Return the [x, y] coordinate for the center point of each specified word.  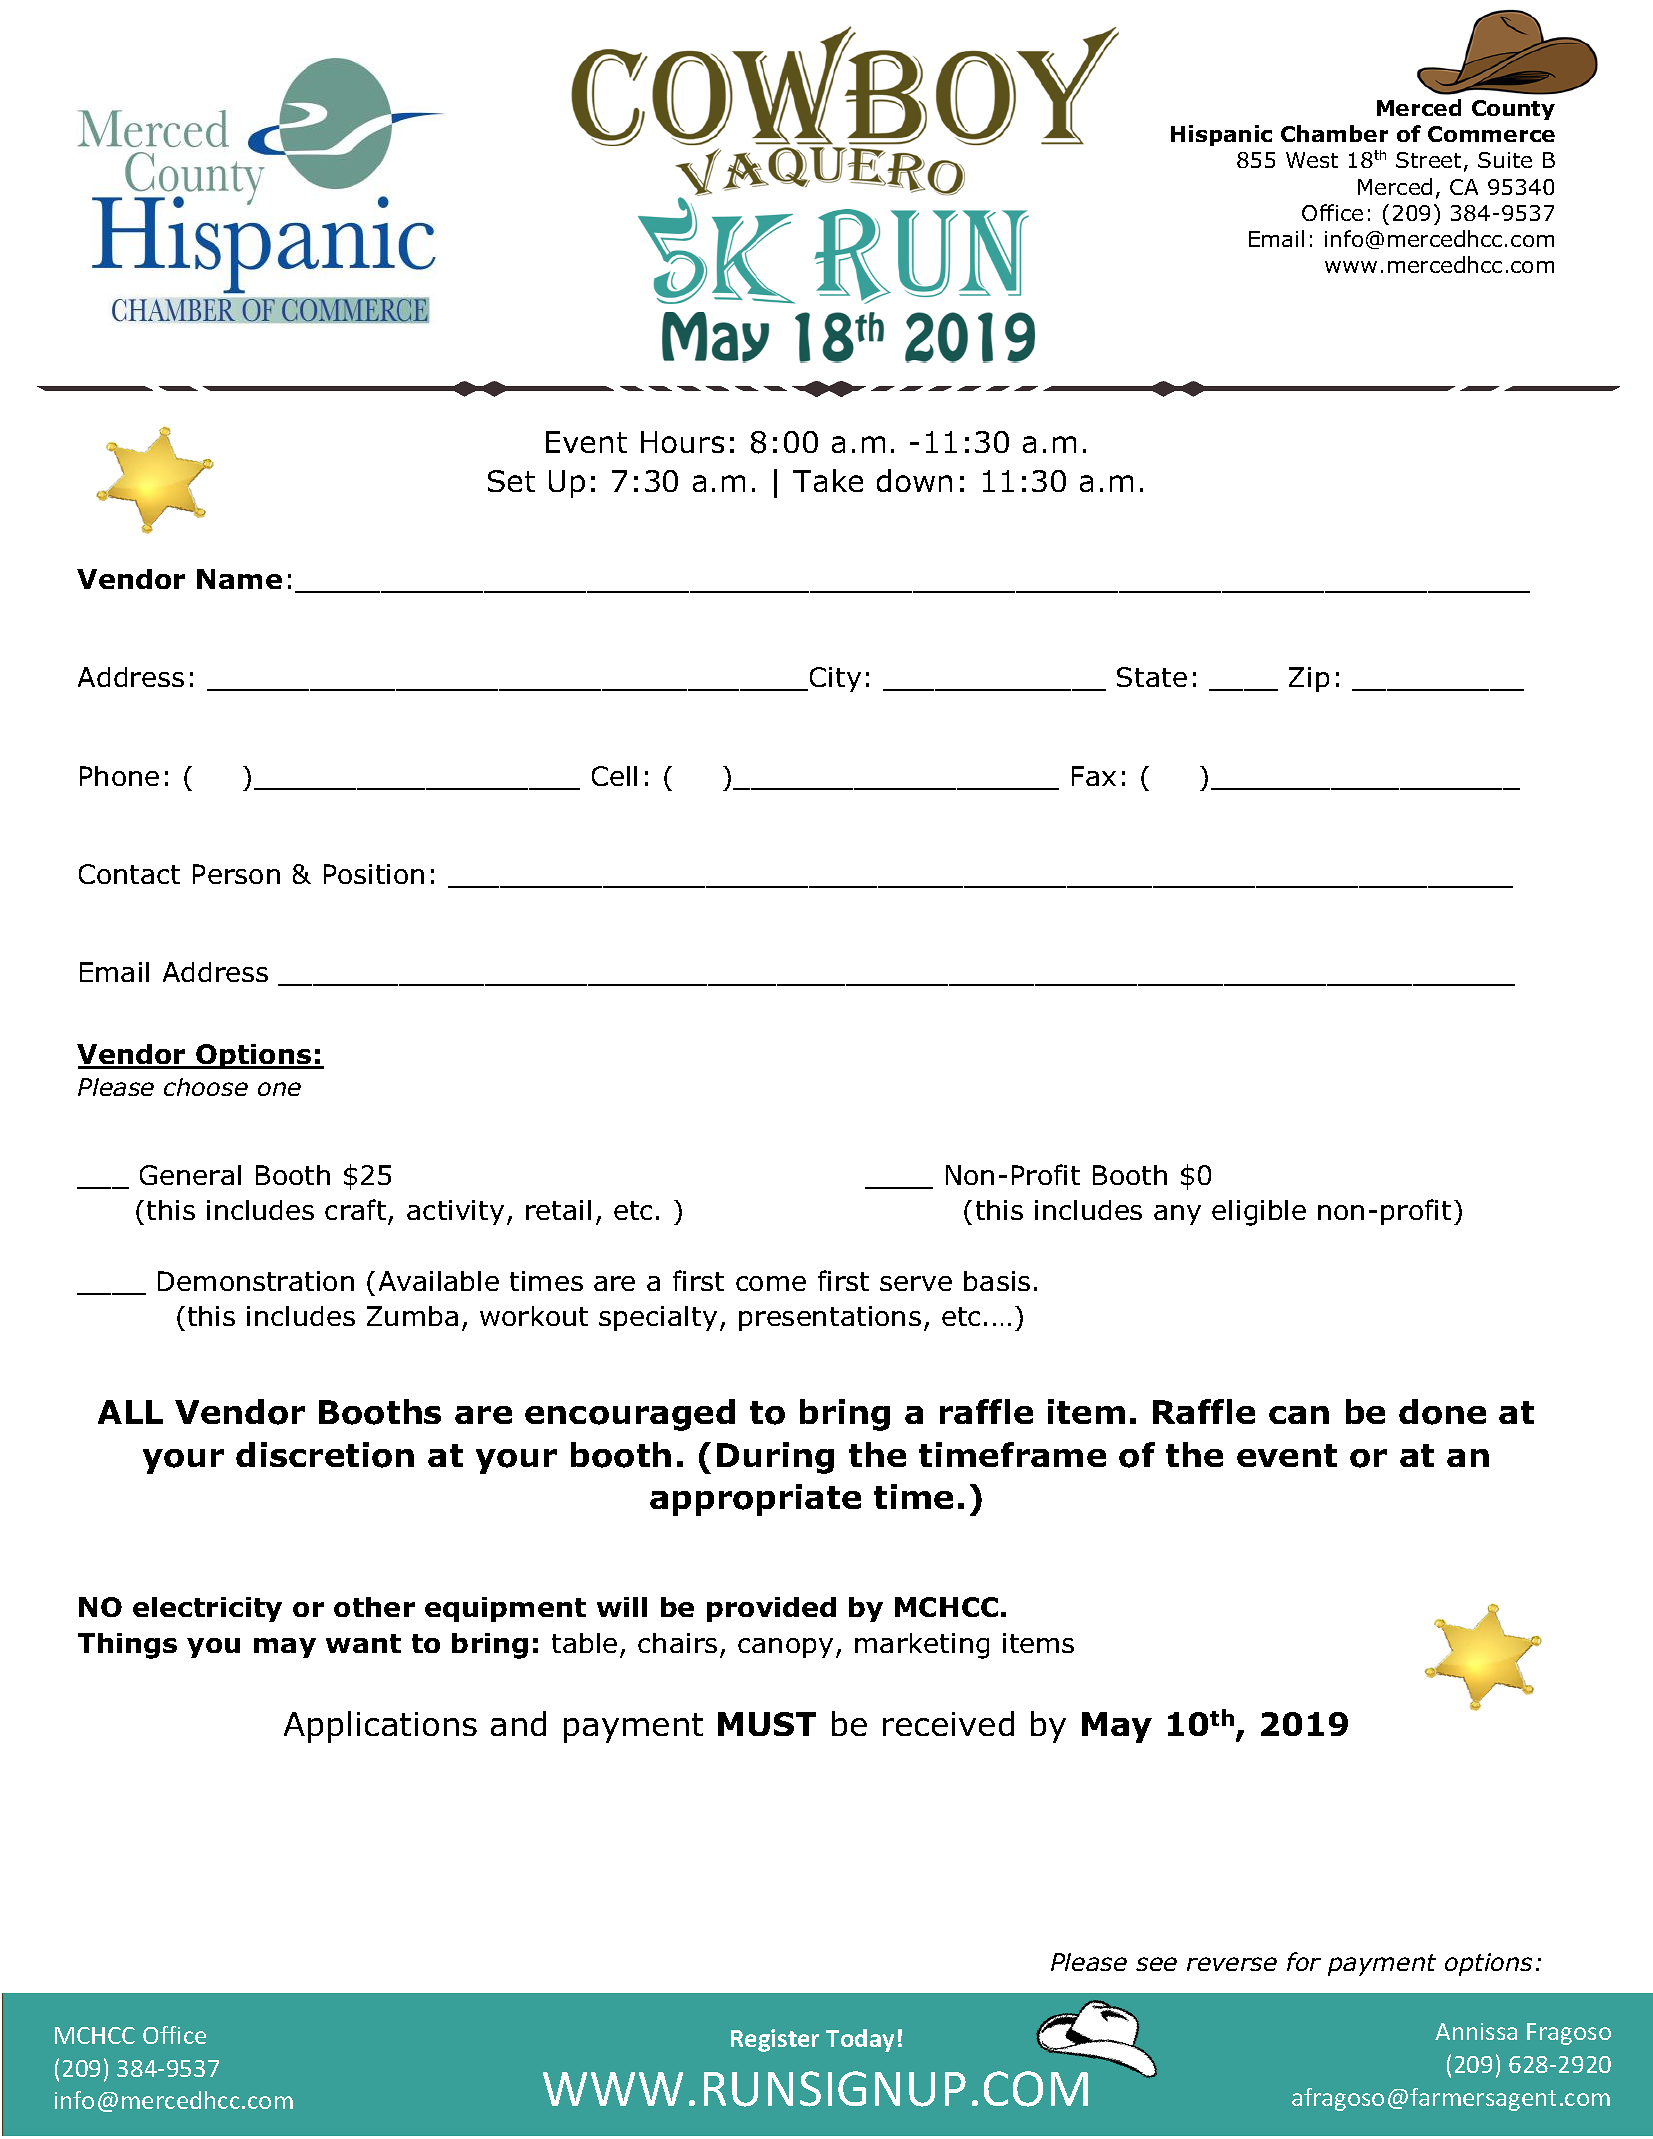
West [1312, 160]
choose [206, 1087]
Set [511, 481]
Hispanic [1221, 135]
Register [775, 2040]
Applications [380, 1727]
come [771, 1283]
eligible [1259, 1213]
